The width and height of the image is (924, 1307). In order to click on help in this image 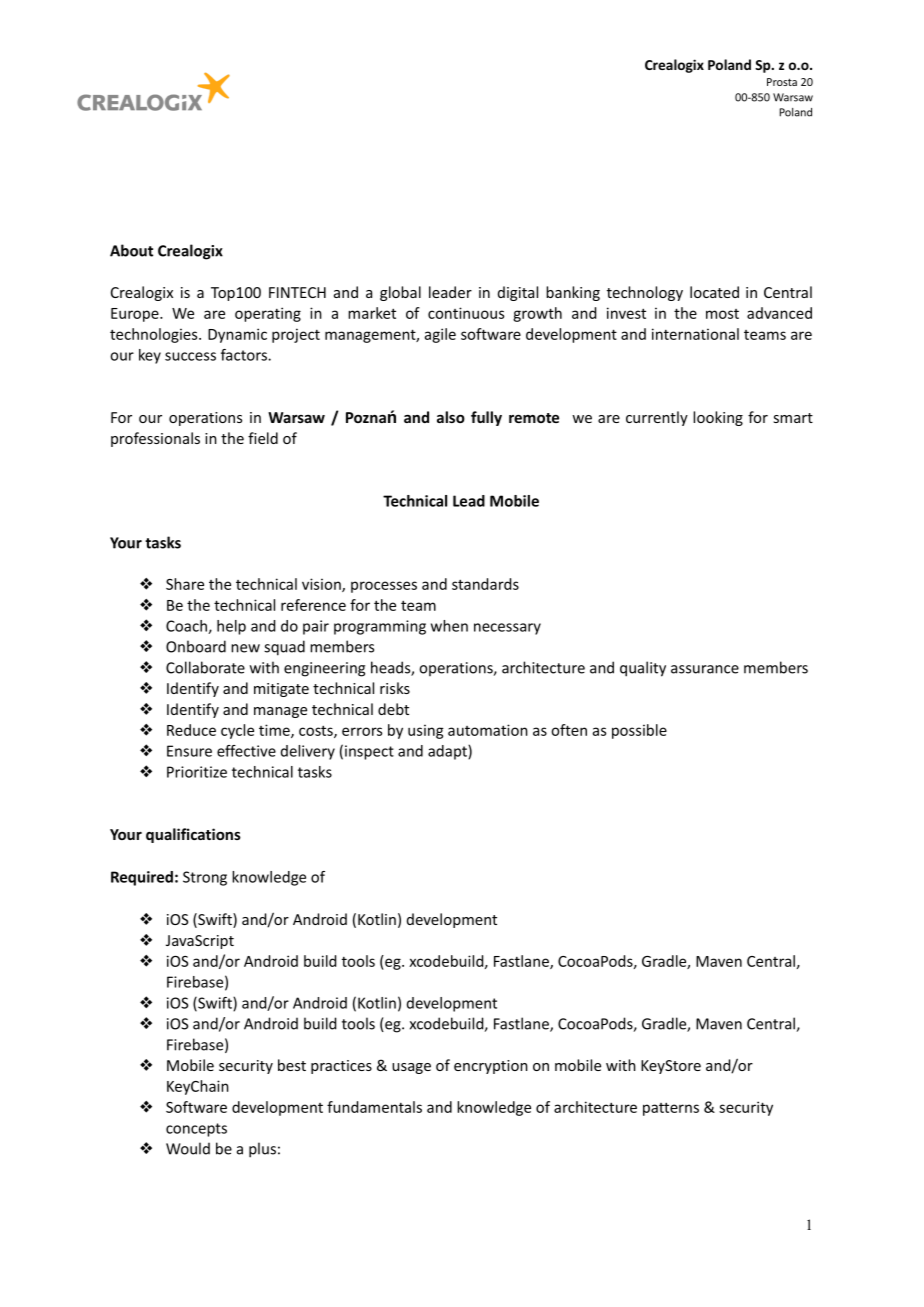, I will do `click(231, 627)`.
